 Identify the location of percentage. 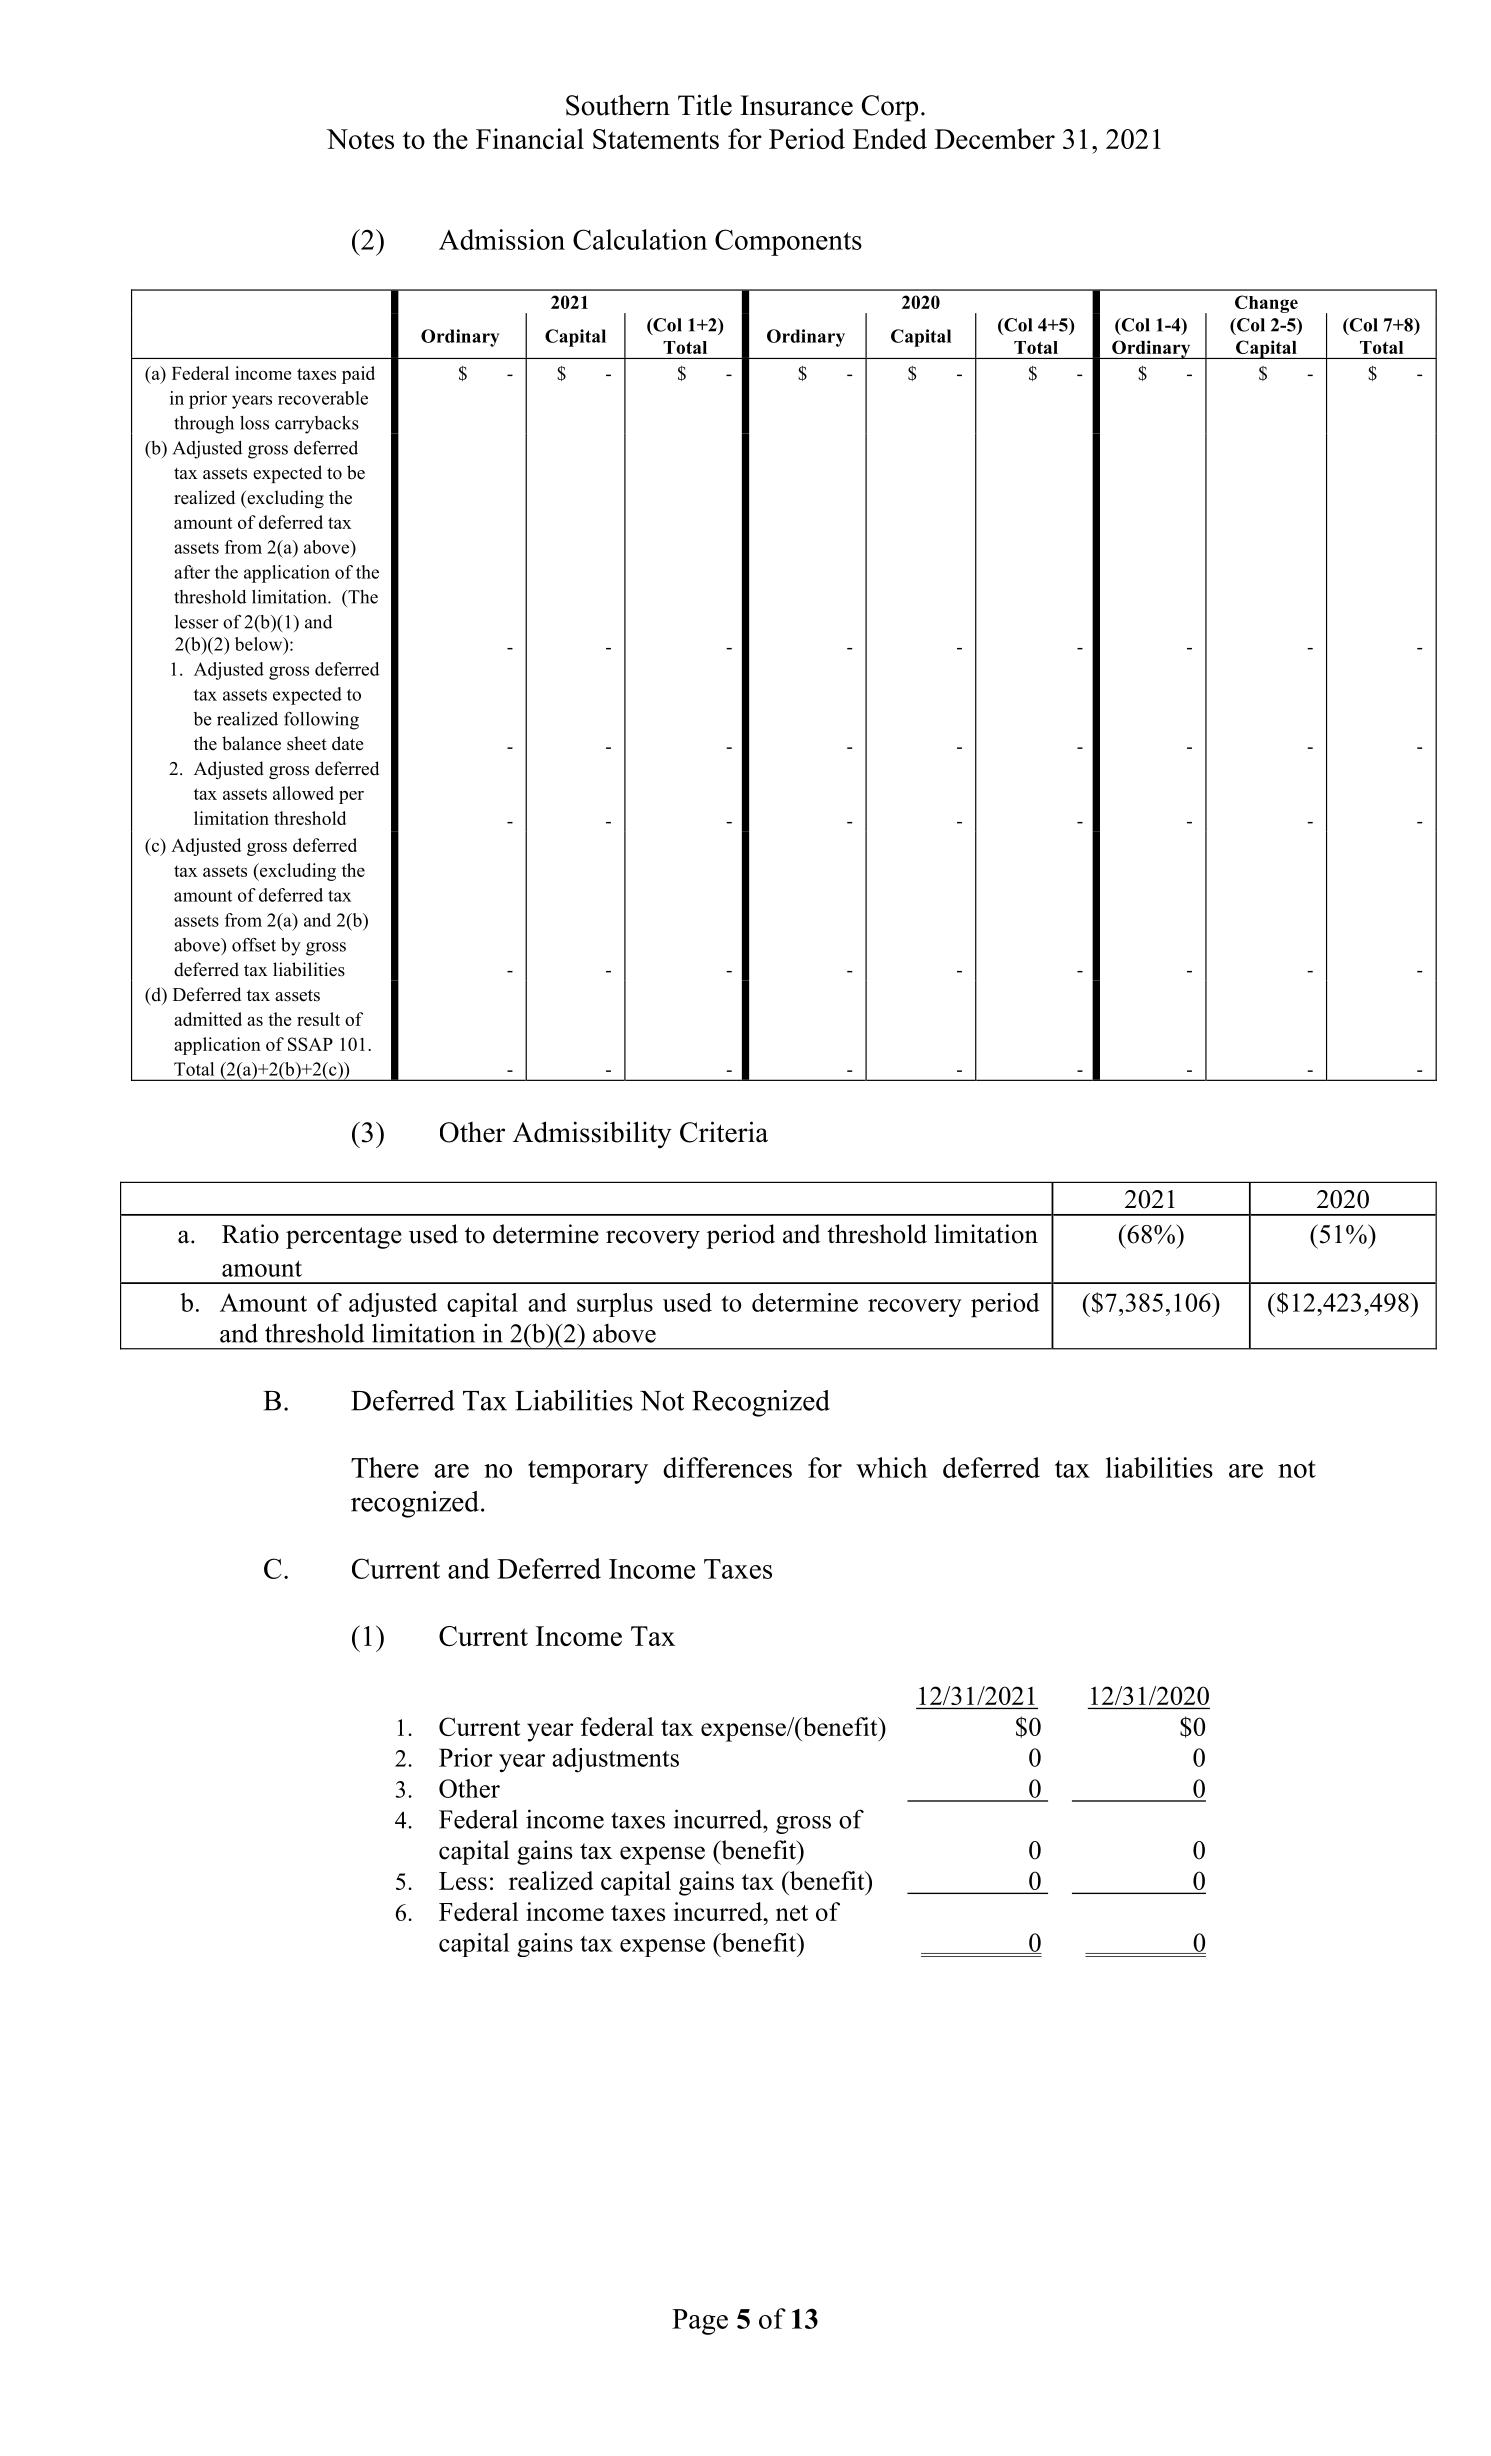
(344, 1238).
